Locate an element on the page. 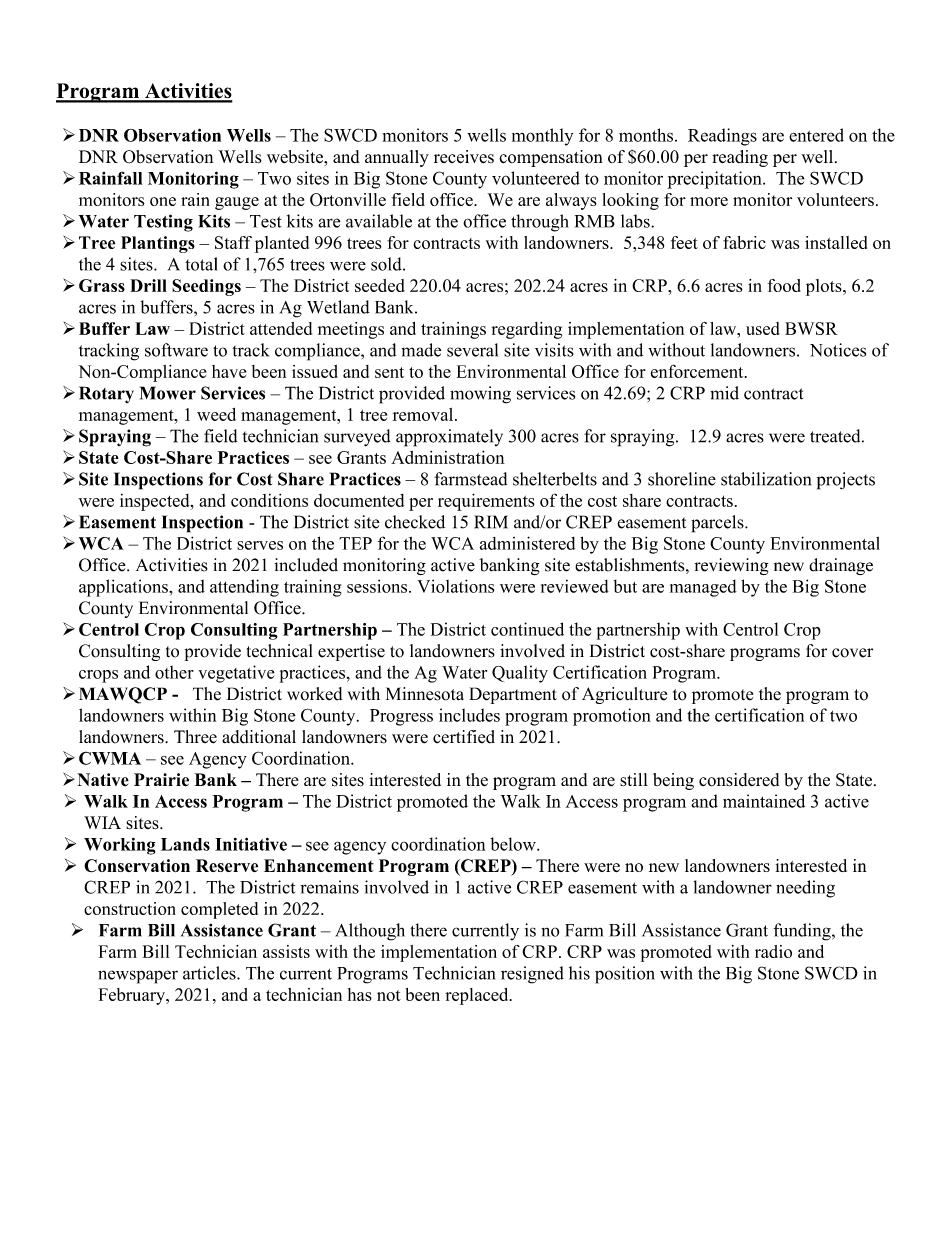 The image size is (952, 1233). Violations is located at coordinates (455, 586).
